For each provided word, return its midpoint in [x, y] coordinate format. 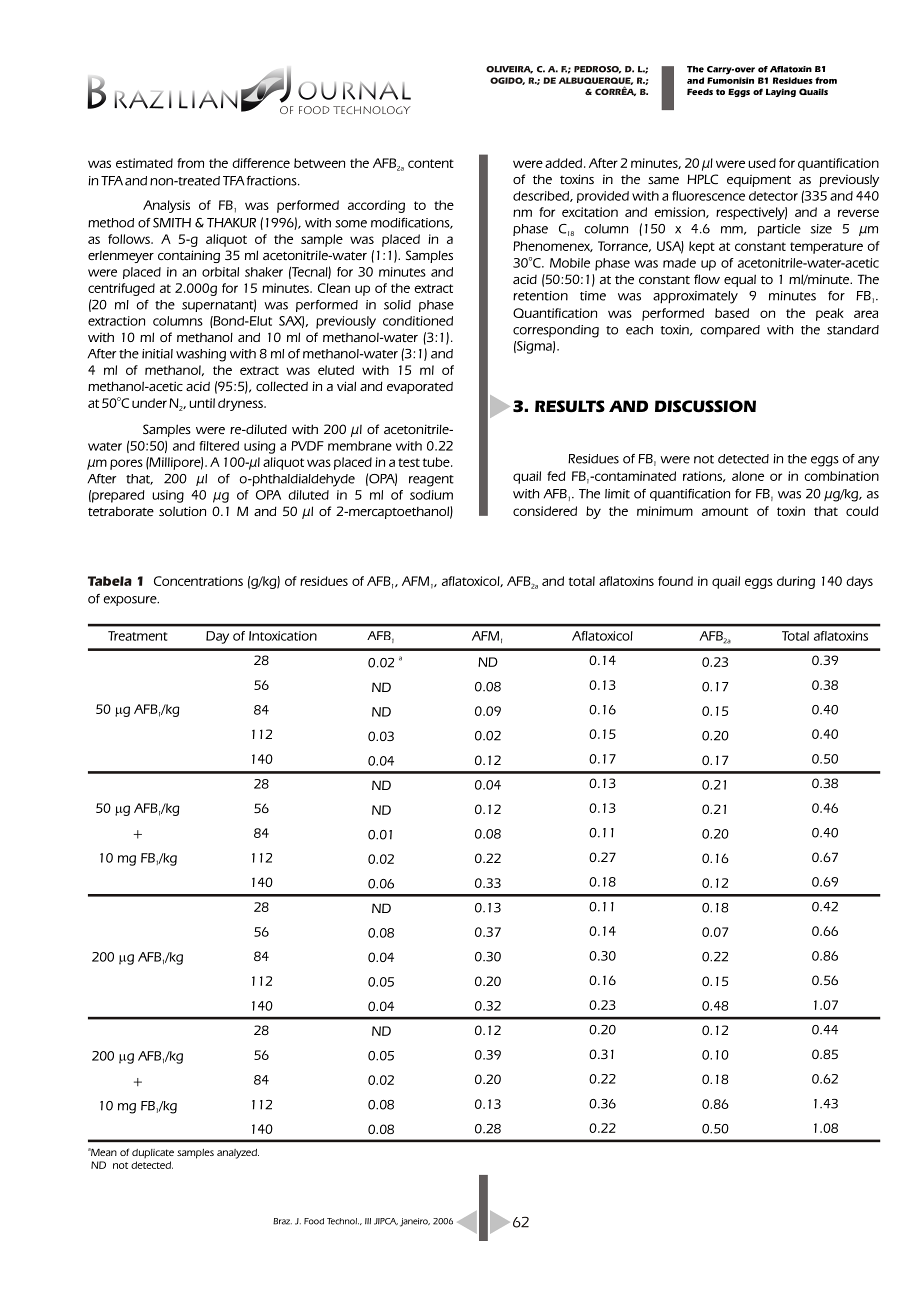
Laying [781, 93]
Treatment [138, 636]
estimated [144, 163]
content [431, 163]
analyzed [238, 1154]
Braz [282, 1221]
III [368, 1221]
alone [748, 476]
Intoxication [283, 636]
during [796, 582]
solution [182, 511]
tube [437, 462]
